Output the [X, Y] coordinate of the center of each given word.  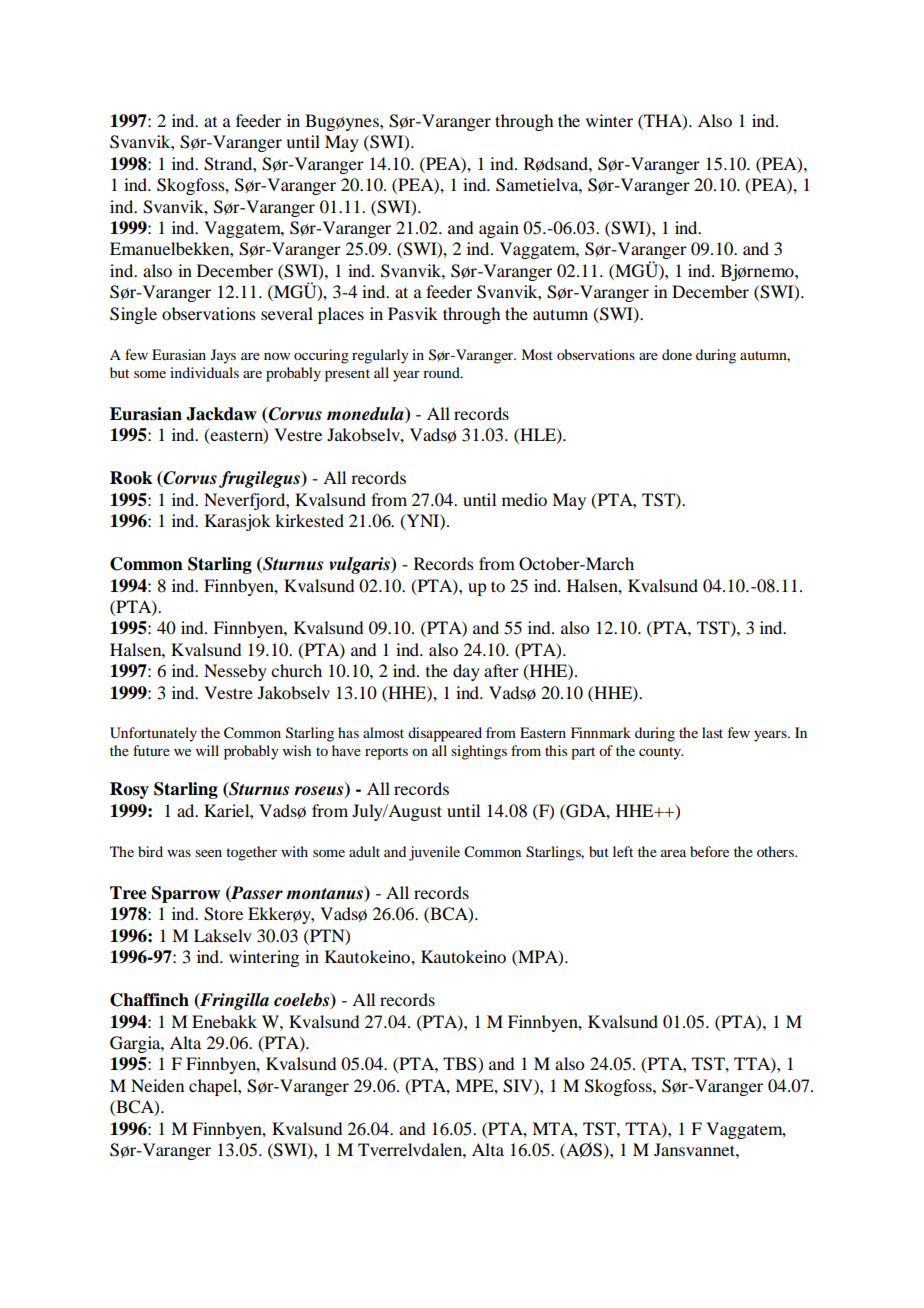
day [466, 672]
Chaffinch [149, 1000]
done [677, 354]
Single [133, 315]
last [712, 732]
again [499, 229]
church [296, 670]
